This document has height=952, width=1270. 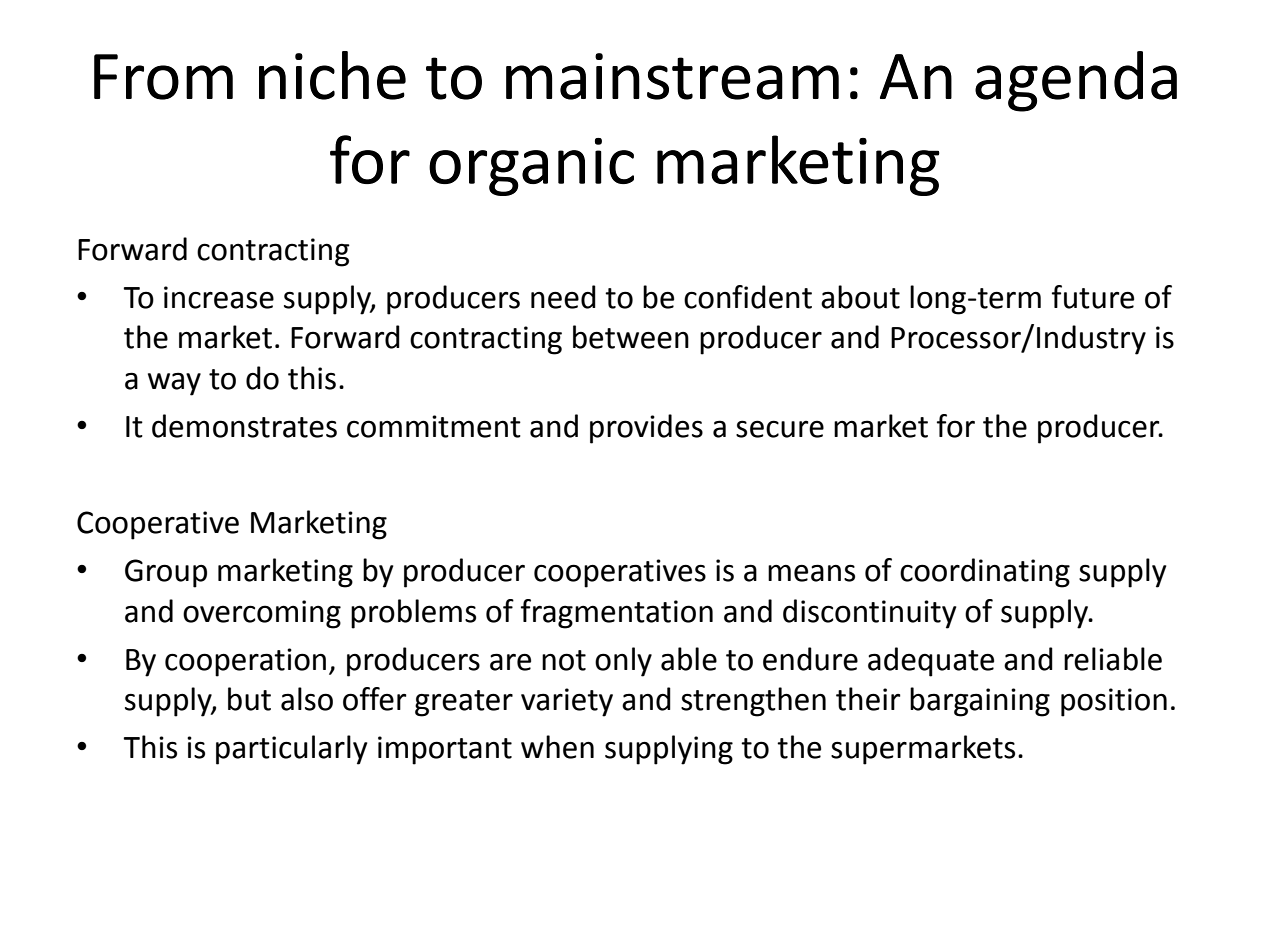 I want to click on agenda, so click(x=1076, y=81).
